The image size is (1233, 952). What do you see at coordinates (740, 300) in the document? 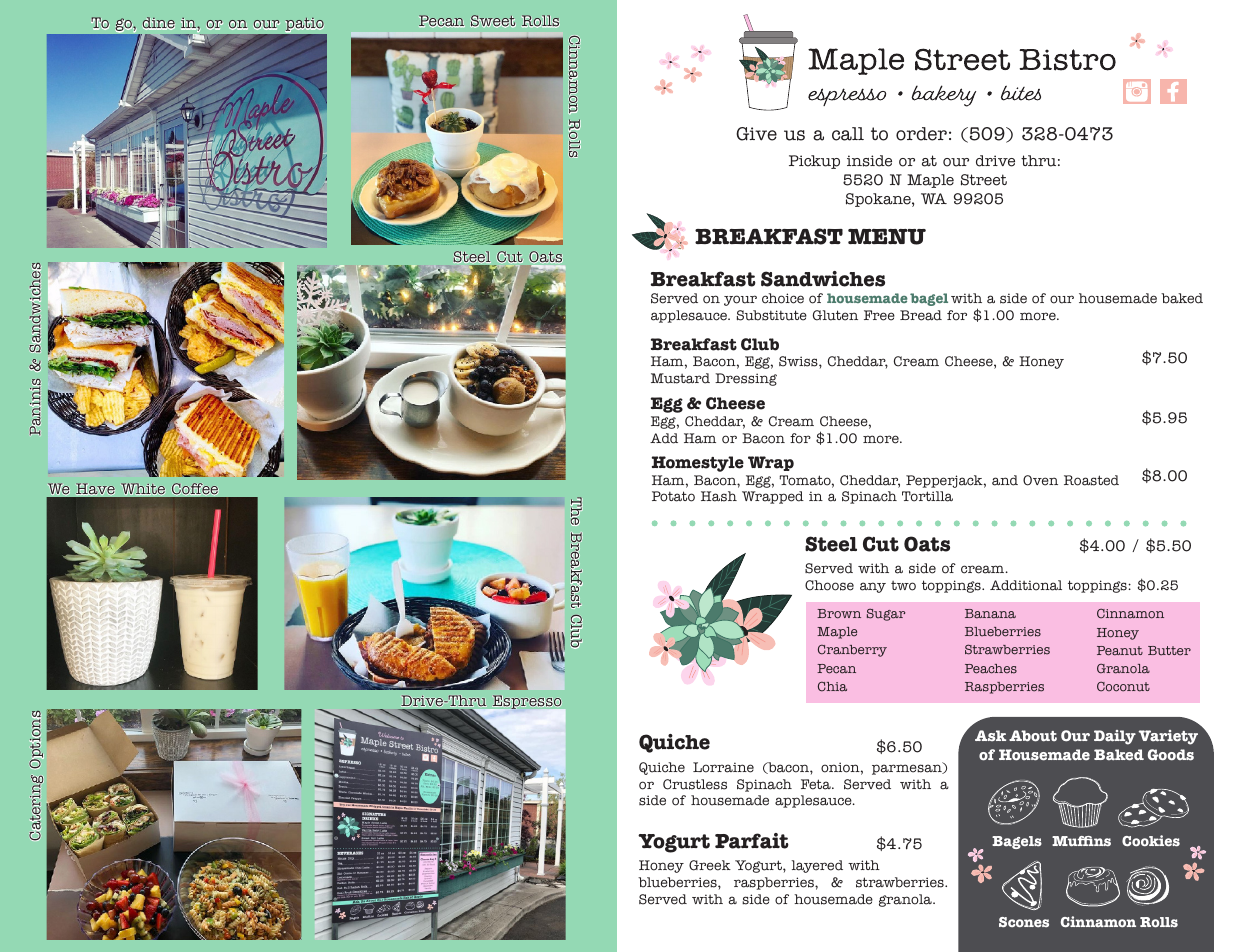
I see `your` at bounding box center [740, 300].
